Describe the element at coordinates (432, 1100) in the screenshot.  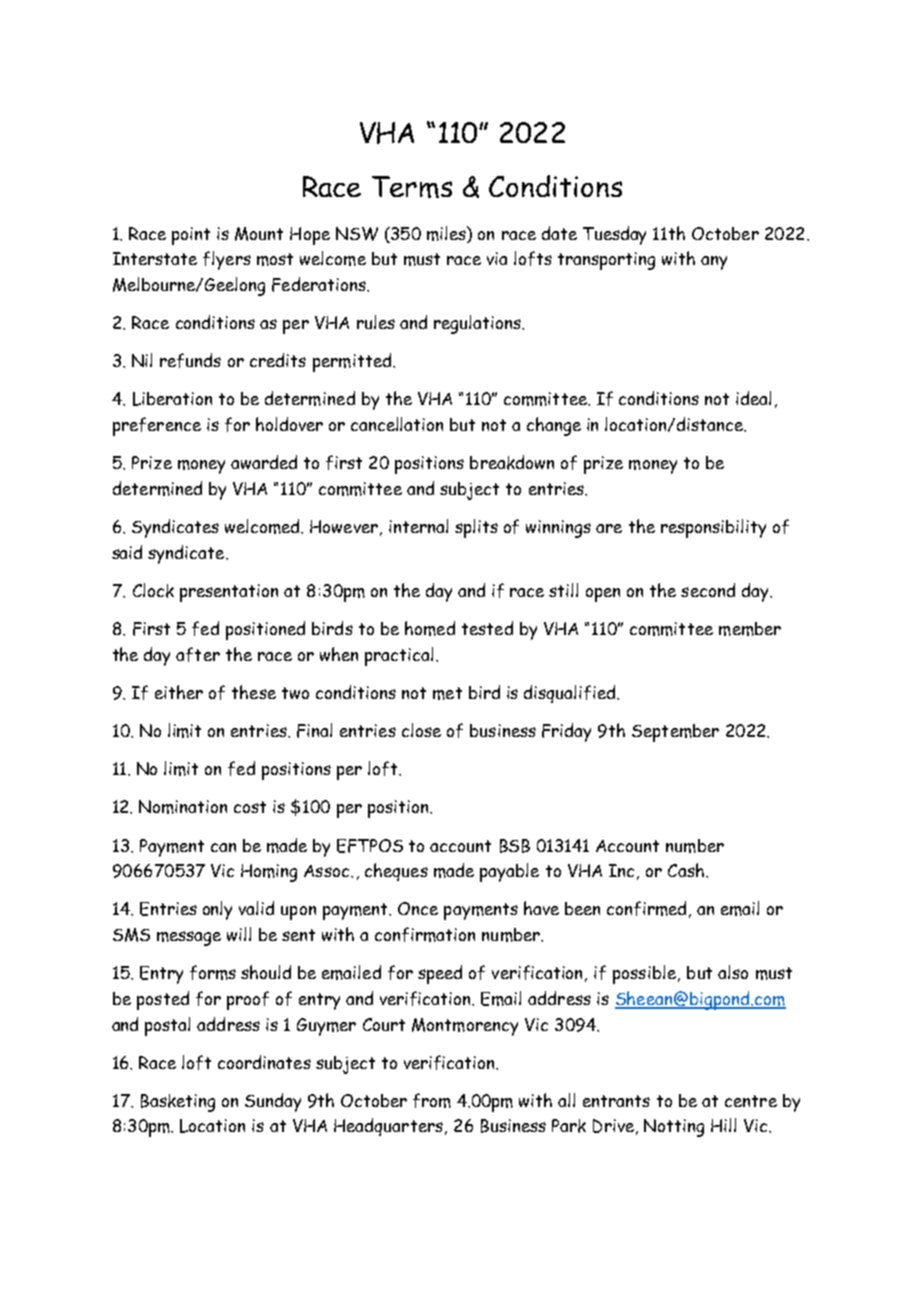
I see `from` at that location.
